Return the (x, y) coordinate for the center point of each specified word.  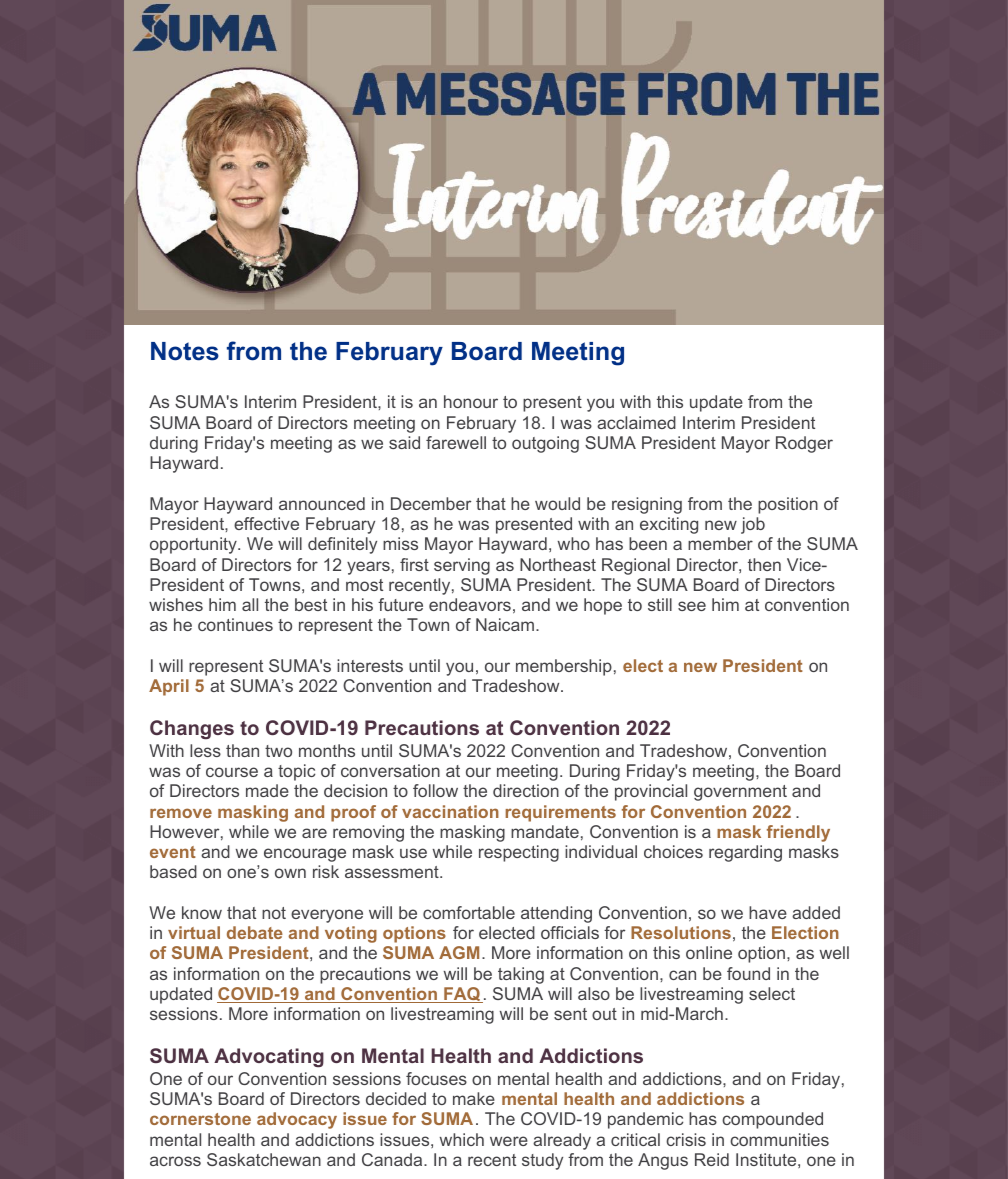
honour (471, 401)
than (242, 750)
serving (462, 566)
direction (526, 790)
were (509, 1141)
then (764, 564)
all (250, 604)
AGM (459, 952)
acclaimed (636, 422)
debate (255, 932)
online (709, 952)
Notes (185, 351)
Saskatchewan (264, 1159)
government (740, 793)
